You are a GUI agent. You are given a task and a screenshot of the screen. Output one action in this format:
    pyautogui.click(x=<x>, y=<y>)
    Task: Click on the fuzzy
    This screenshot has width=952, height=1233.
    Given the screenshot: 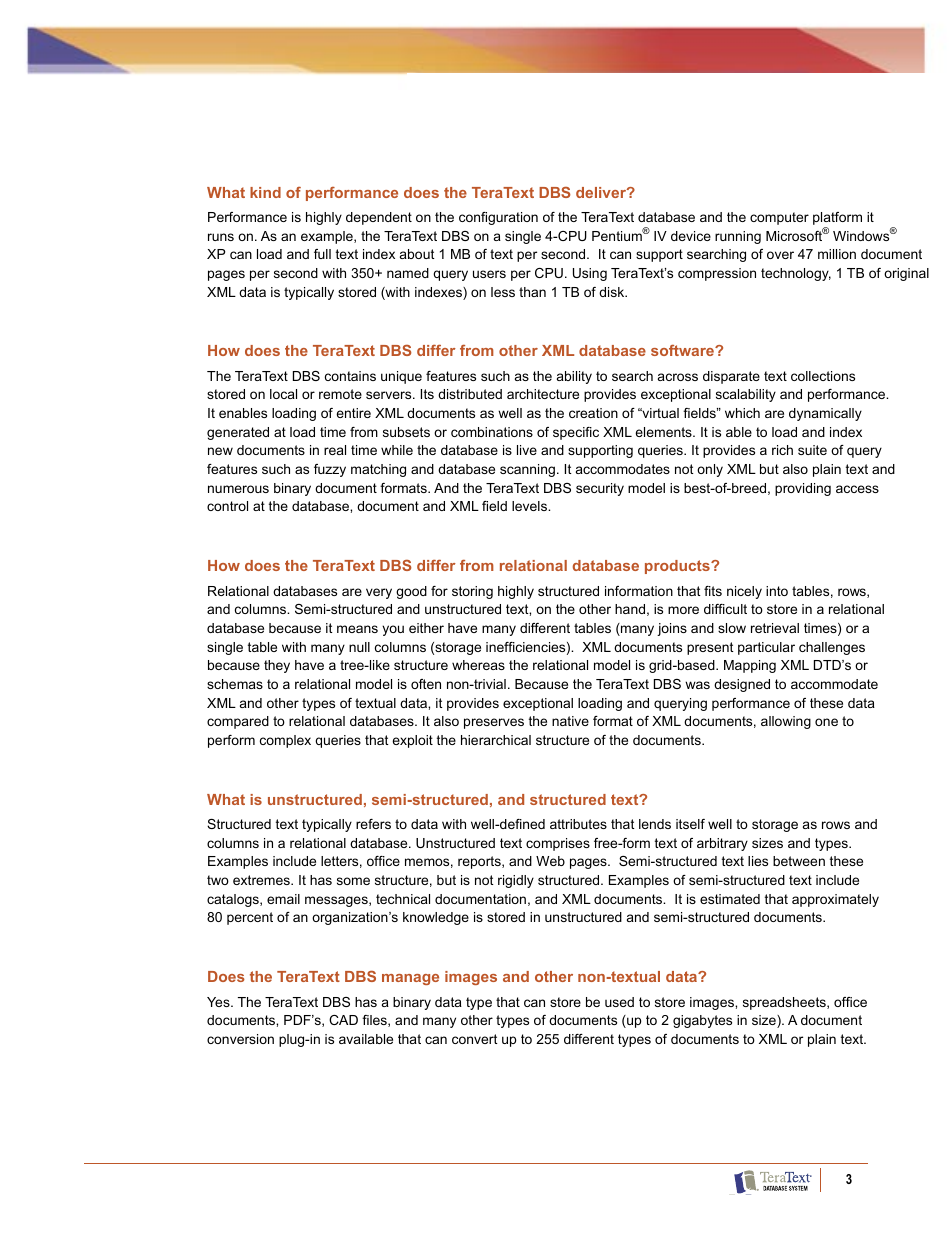 What is the action you would take?
    pyautogui.click(x=330, y=470)
